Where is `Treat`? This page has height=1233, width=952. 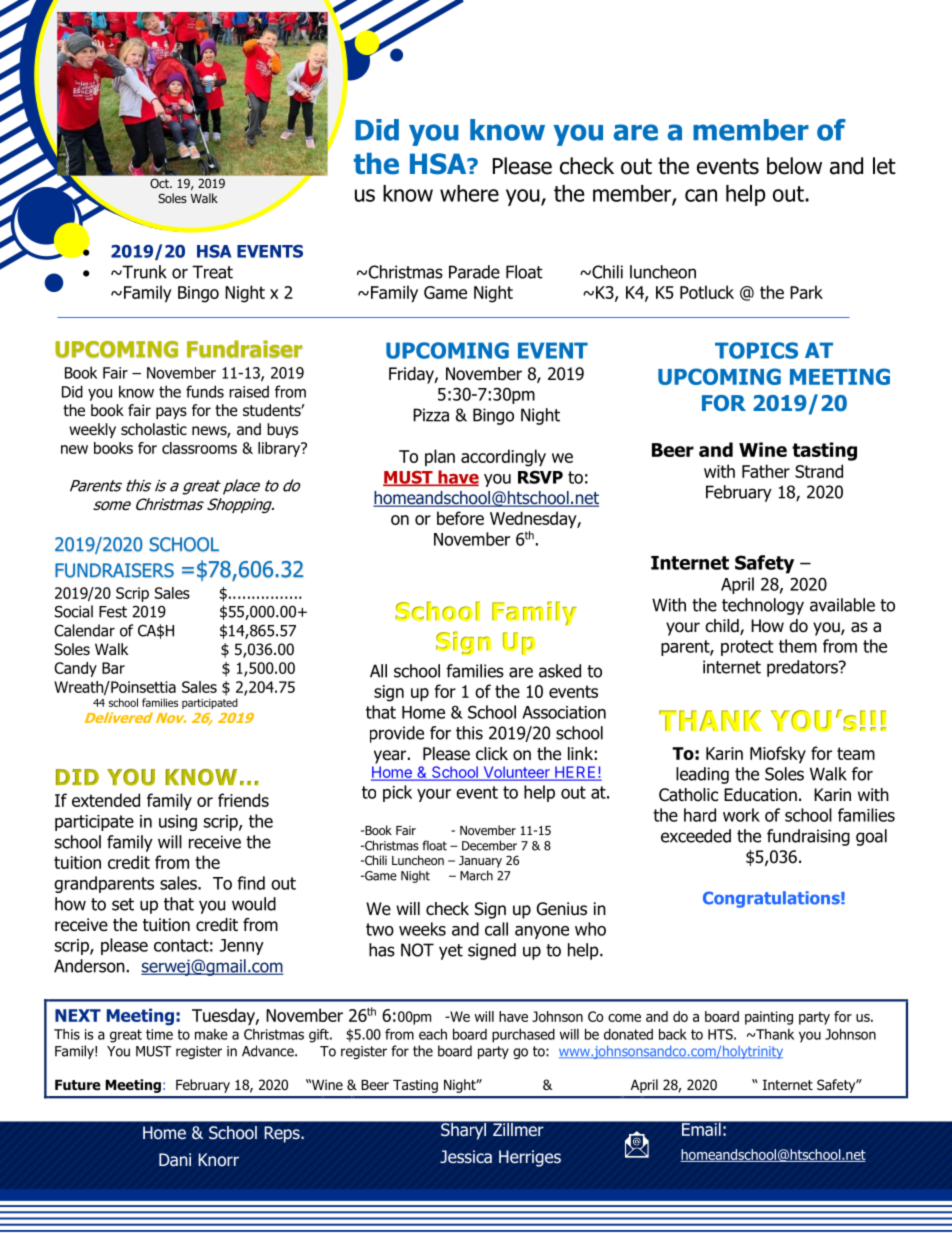
Treat is located at coordinates (212, 272).
